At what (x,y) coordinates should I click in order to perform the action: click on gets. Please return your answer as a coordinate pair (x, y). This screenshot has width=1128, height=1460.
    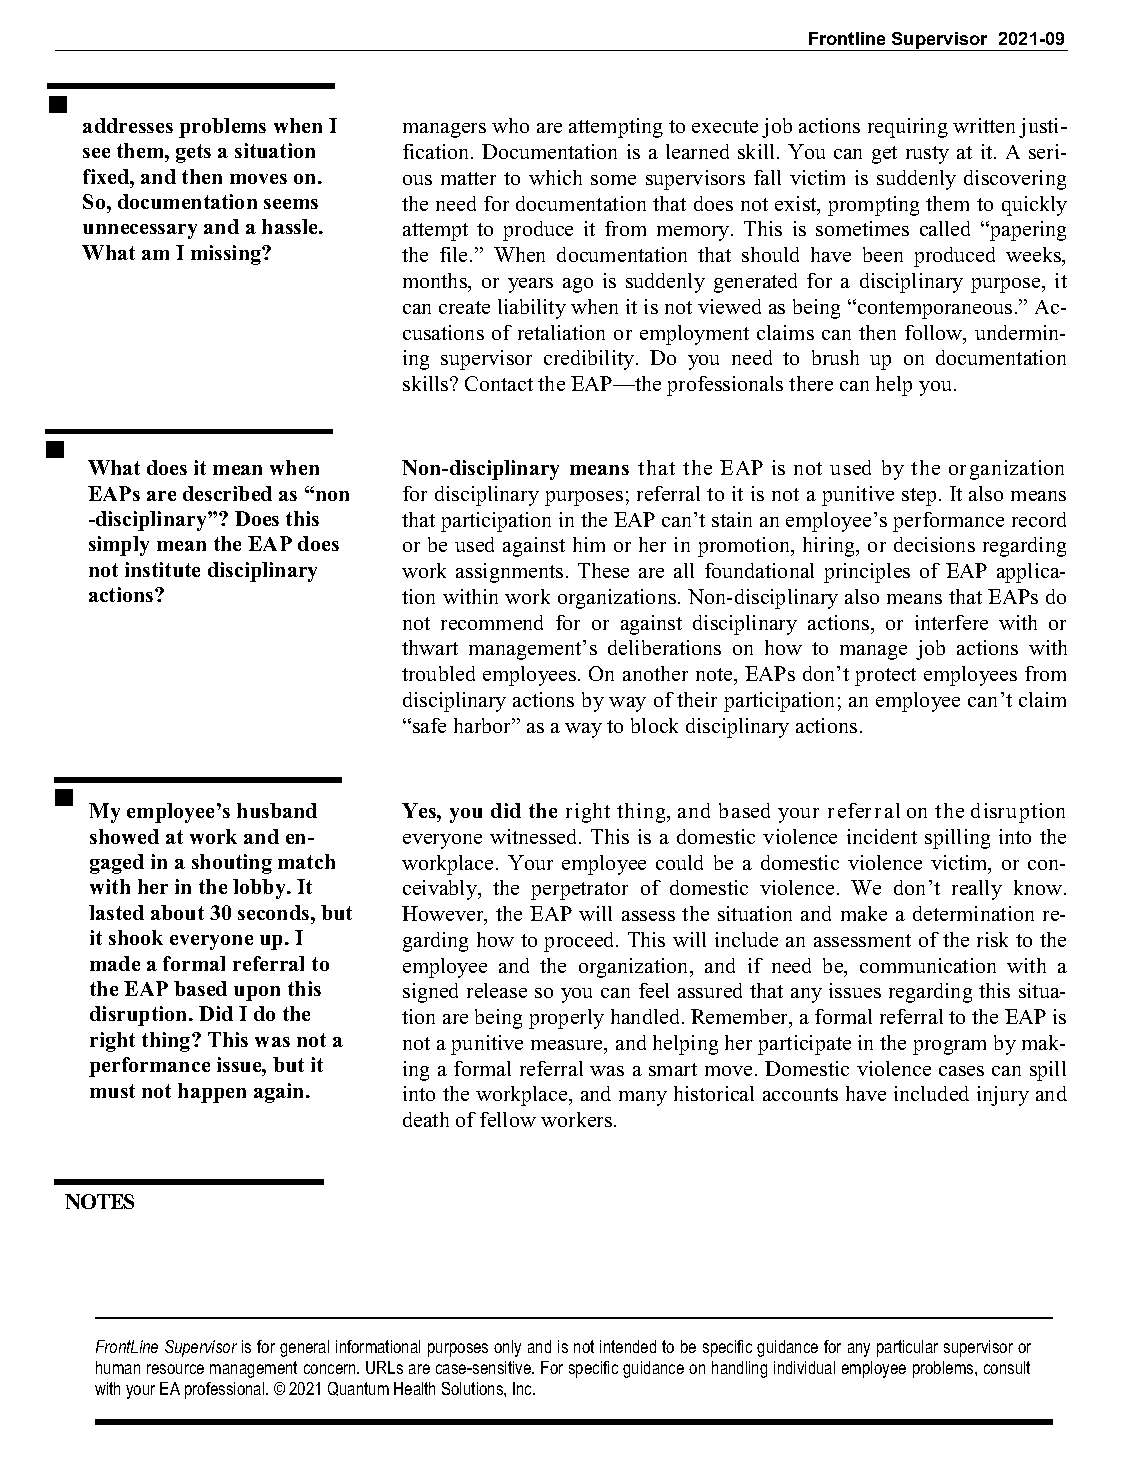
    Looking at the image, I should click on (193, 153).
